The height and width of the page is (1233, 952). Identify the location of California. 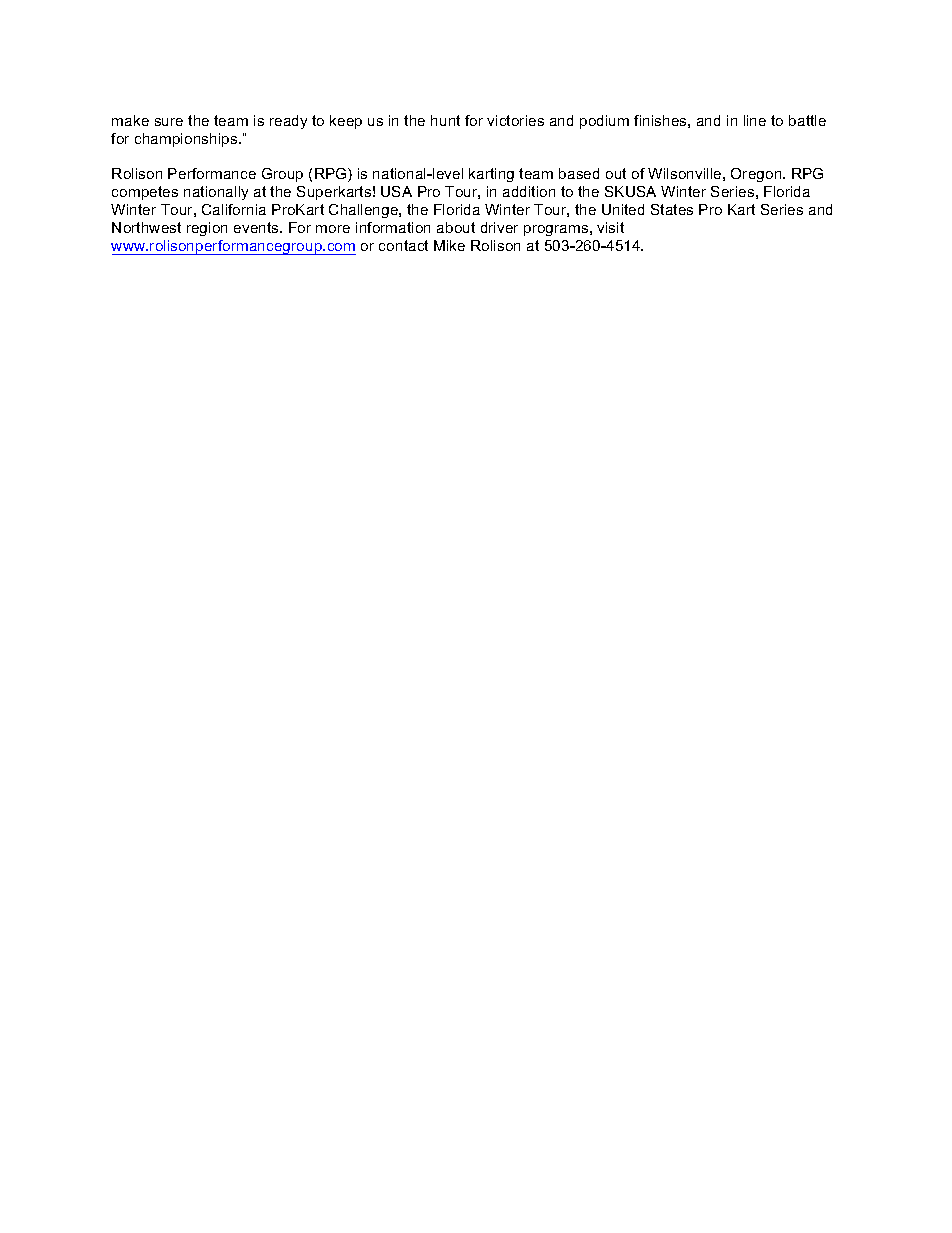
(234, 209).
